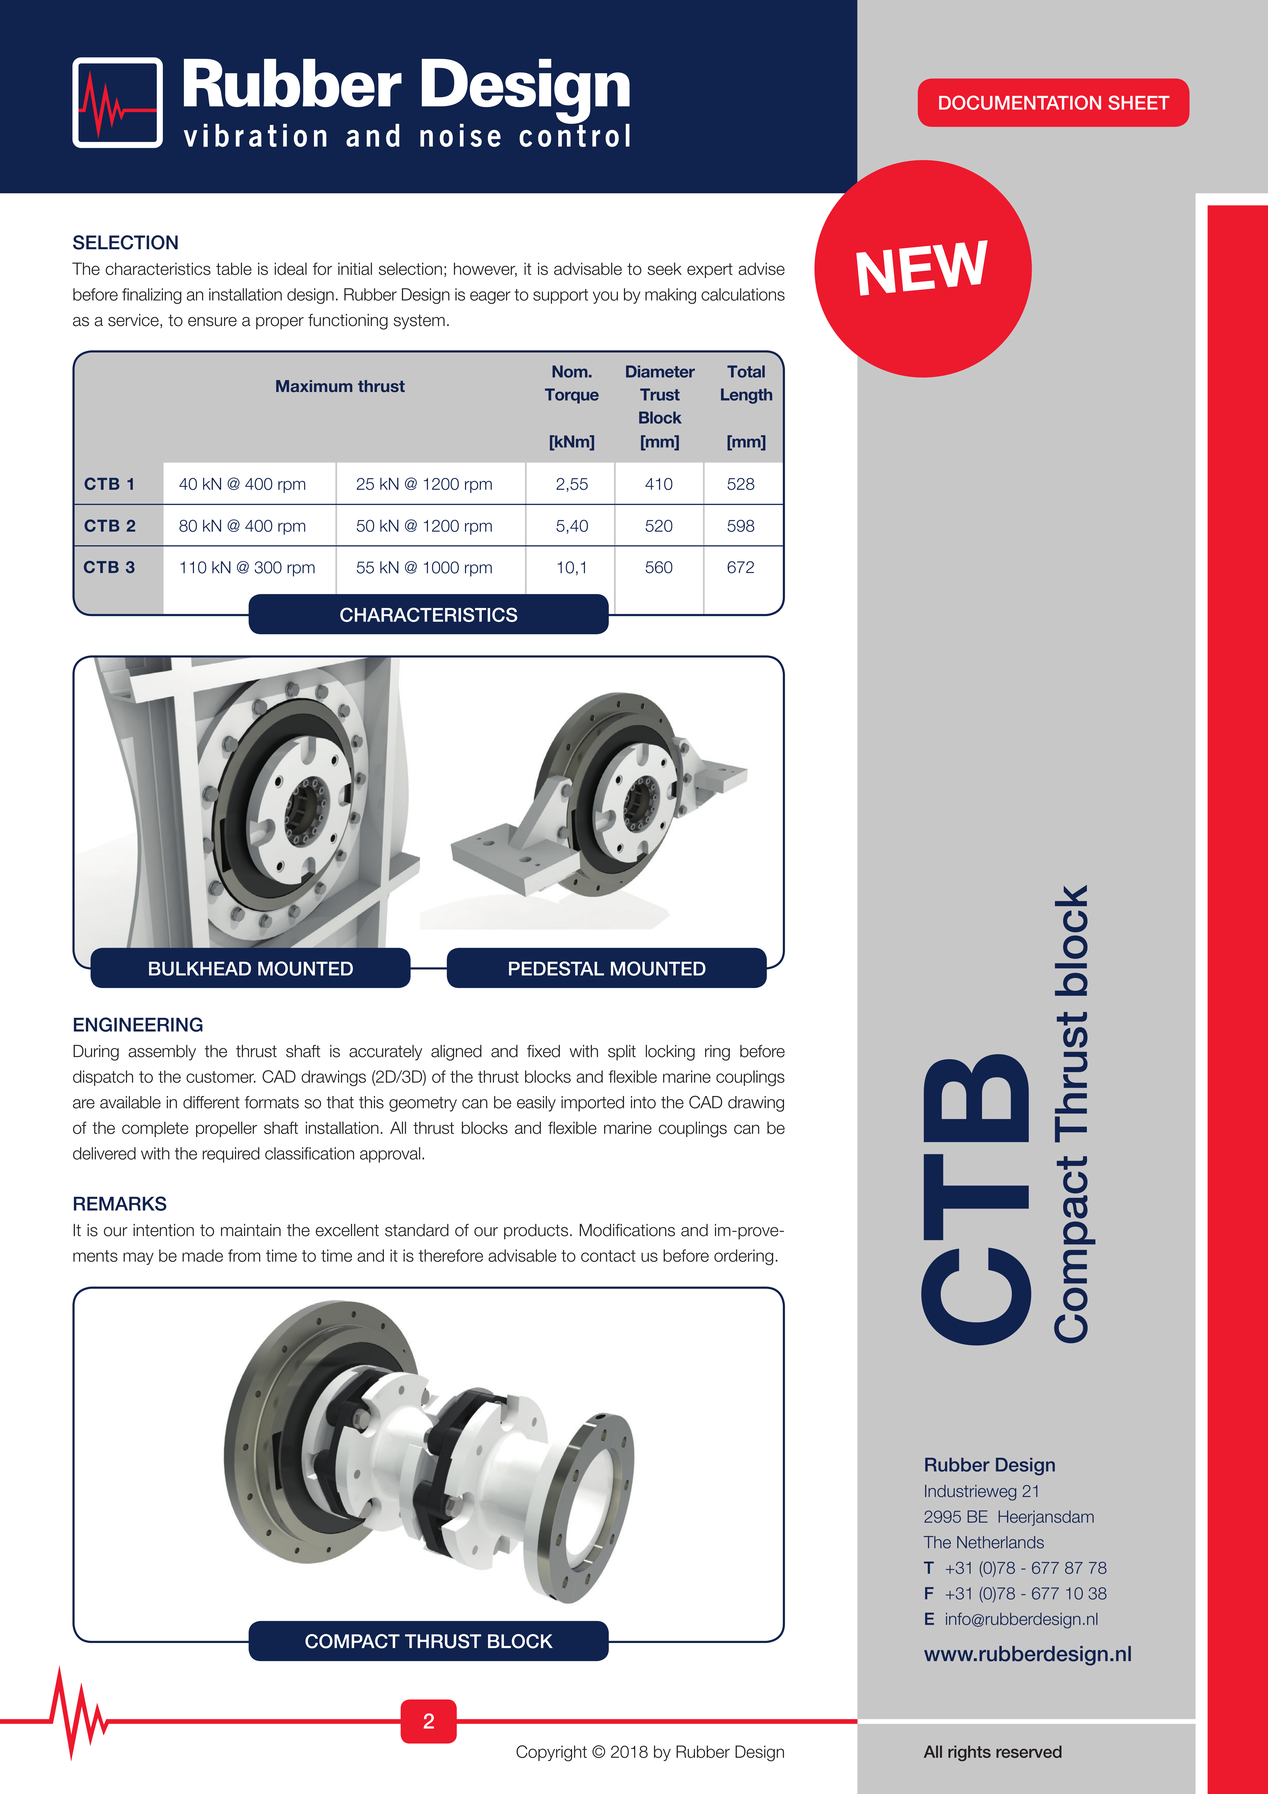 The image size is (1268, 1794). What do you see at coordinates (670, 1053) in the page?
I see `locking` at bounding box center [670, 1053].
